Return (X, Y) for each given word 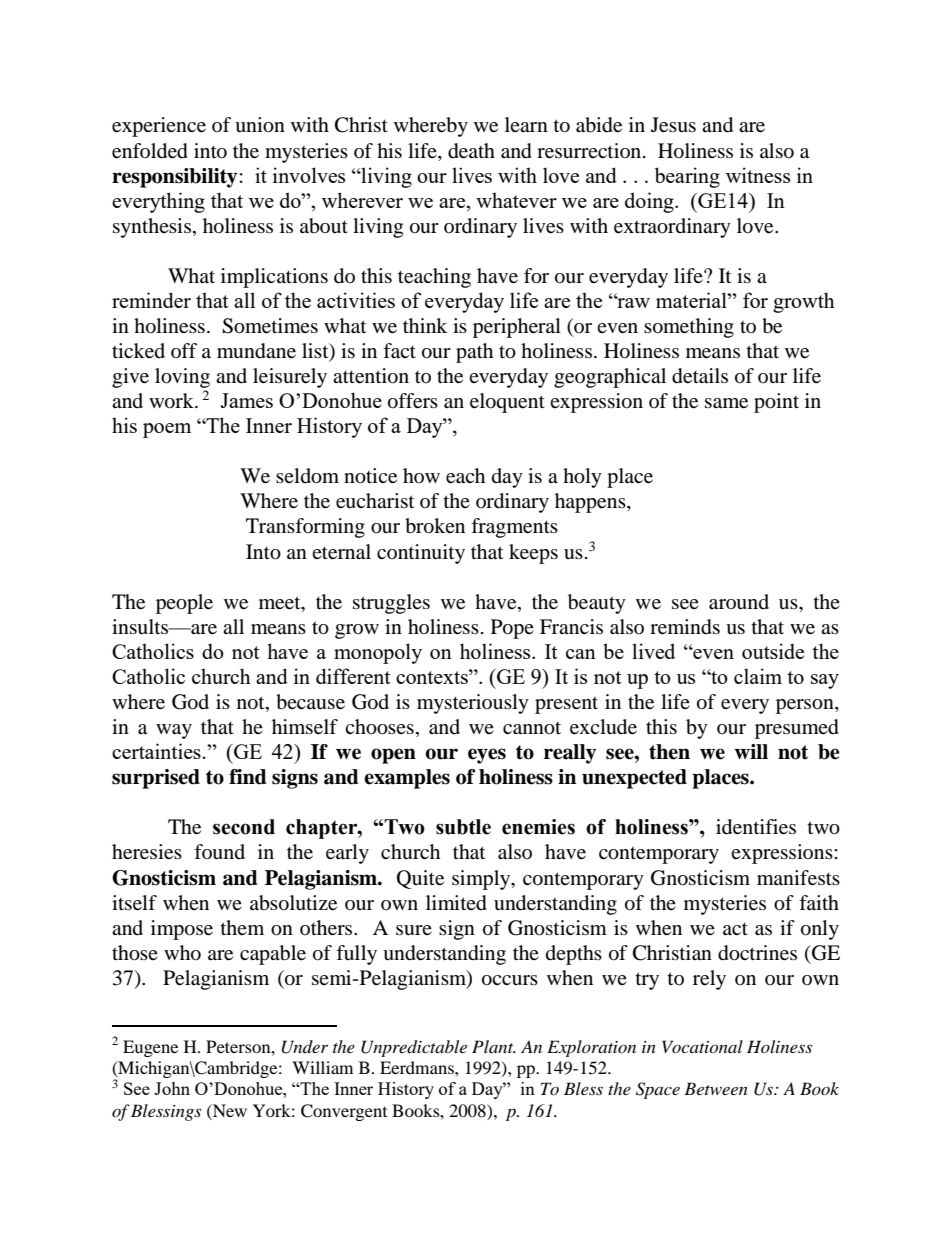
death (471, 151)
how (421, 475)
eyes (487, 756)
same (726, 403)
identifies (756, 827)
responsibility (174, 178)
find (248, 777)
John (172, 1088)
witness (758, 175)
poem (167, 430)
